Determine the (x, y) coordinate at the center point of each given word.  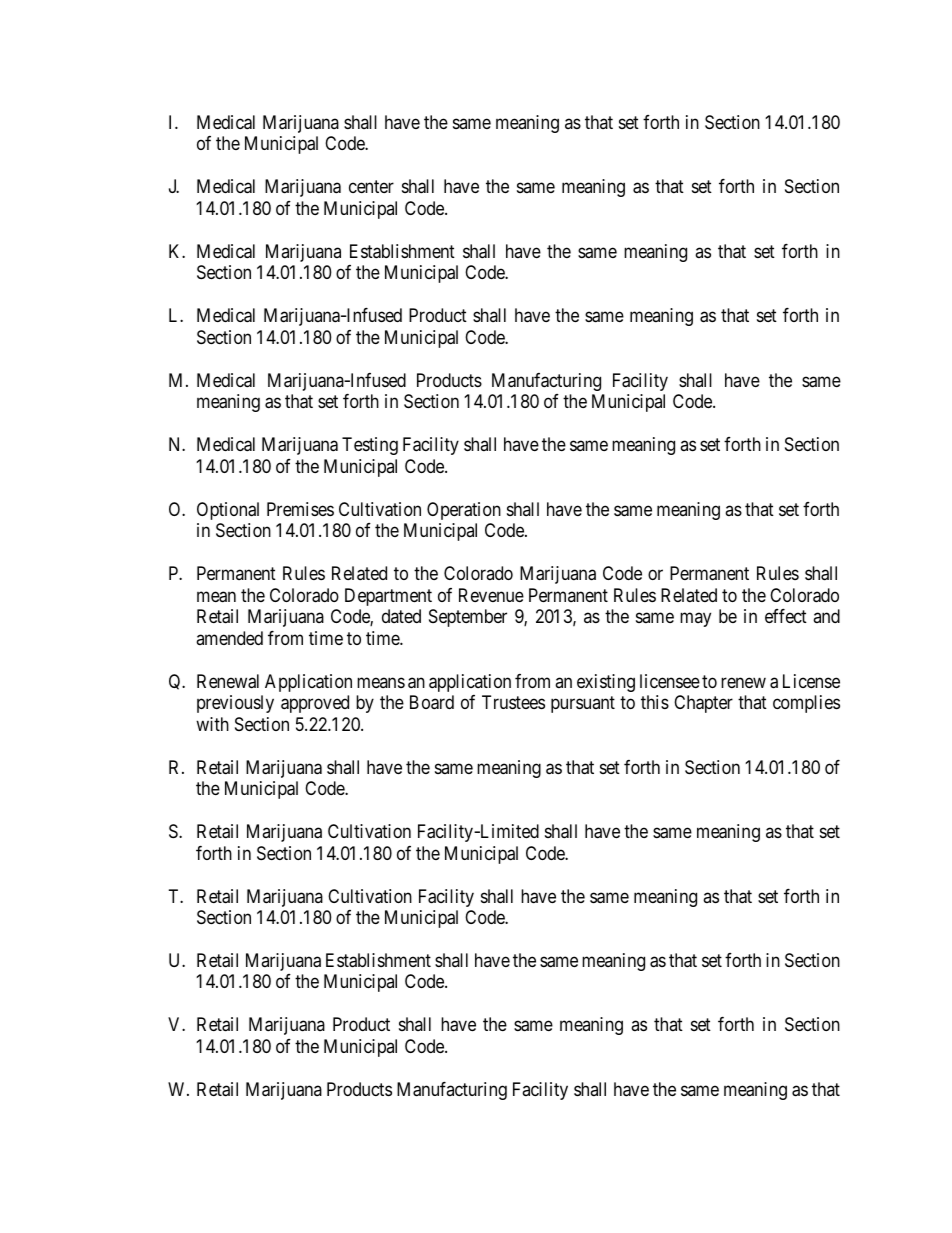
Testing (370, 446)
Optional (228, 511)
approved (315, 704)
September (468, 618)
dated (401, 616)
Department (388, 597)
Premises (300, 509)
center (371, 187)
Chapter (703, 704)
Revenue (491, 595)
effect (786, 616)
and (826, 616)
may (695, 620)
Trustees (513, 702)
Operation (464, 511)
